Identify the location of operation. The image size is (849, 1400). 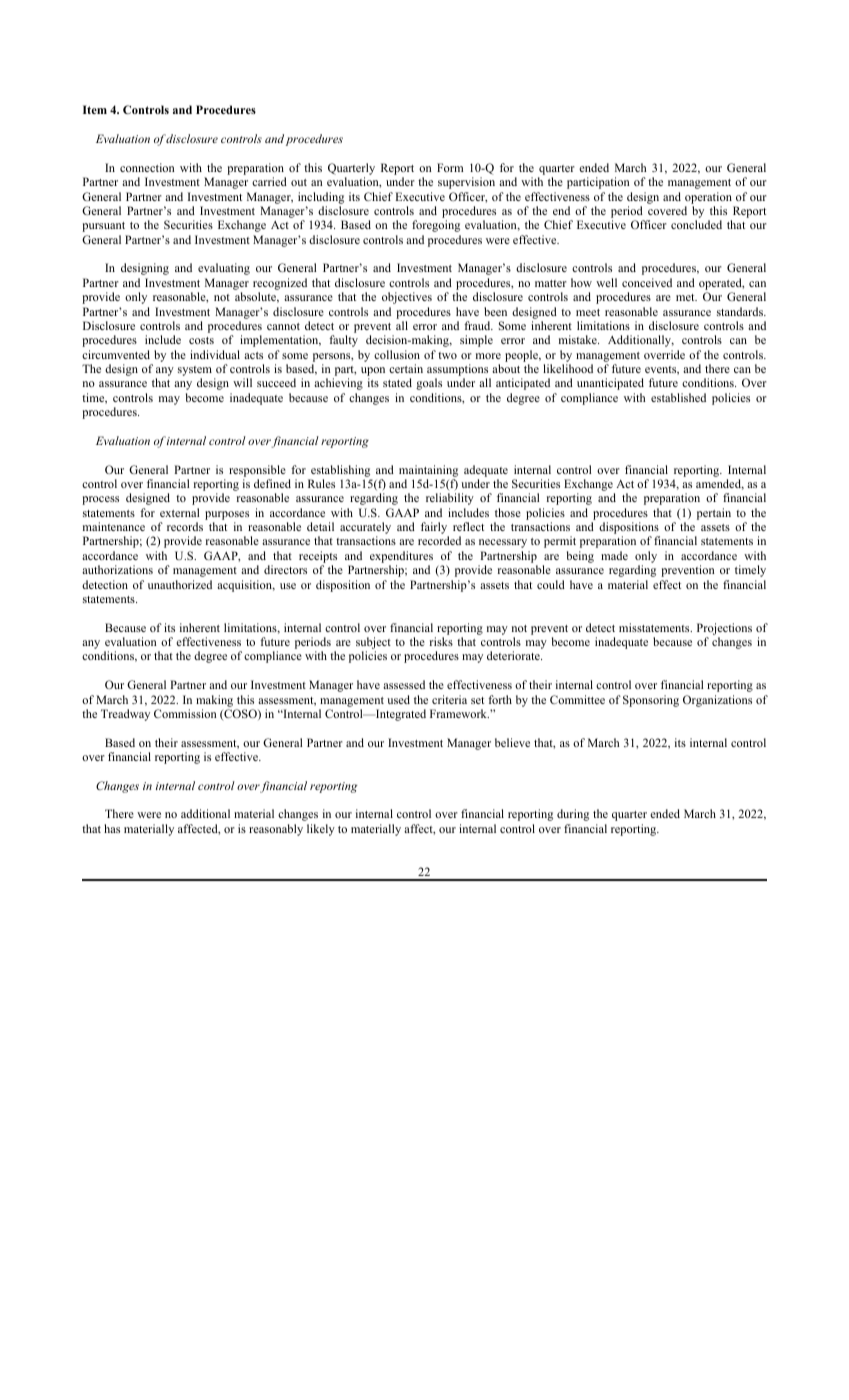
(708, 198).
